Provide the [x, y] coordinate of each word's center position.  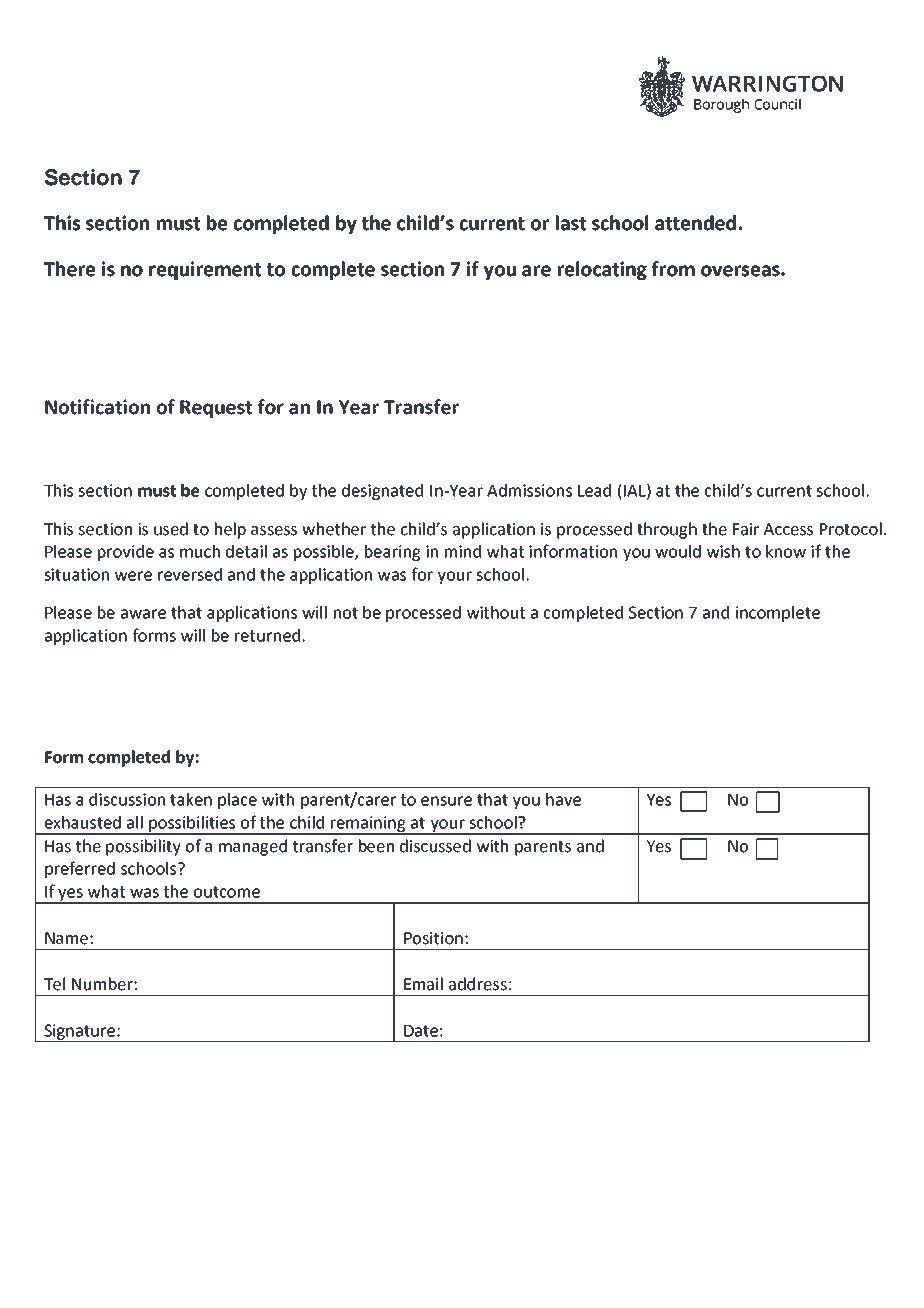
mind [463, 551]
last [571, 223]
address [478, 984]
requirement [205, 270]
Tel [54, 984]
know [786, 551]
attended [695, 223]
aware [143, 614]
